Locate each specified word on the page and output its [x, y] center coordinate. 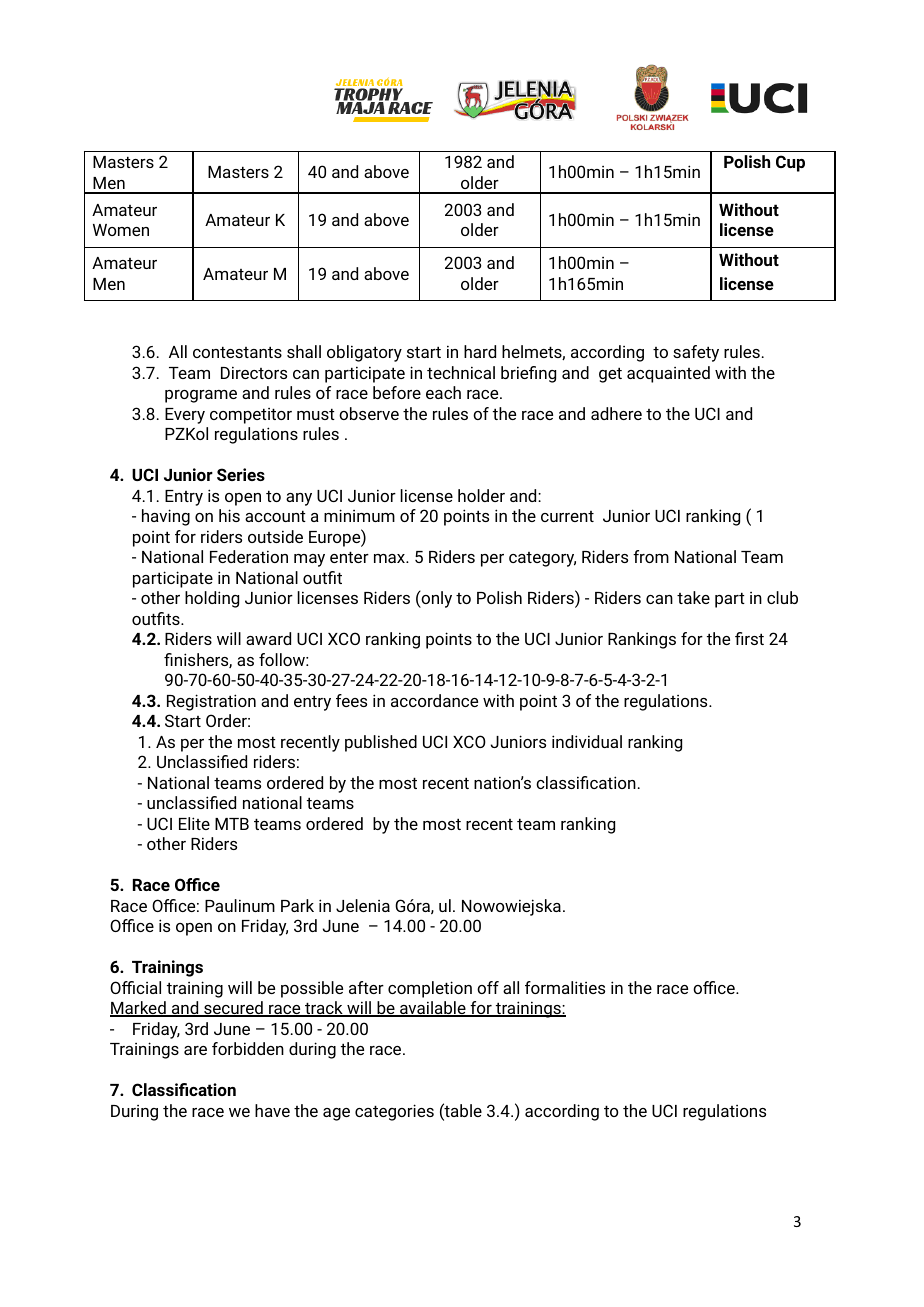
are [195, 1050]
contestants [237, 352]
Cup [790, 163]
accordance [434, 700]
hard [480, 351]
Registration [211, 702]
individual [587, 741]
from [651, 556]
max [391, 558]
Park [297, 905]
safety [696, 353]
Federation [249, 556]
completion [430, 989]
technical [461, 372]
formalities [565, 987]
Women [121, 230]
